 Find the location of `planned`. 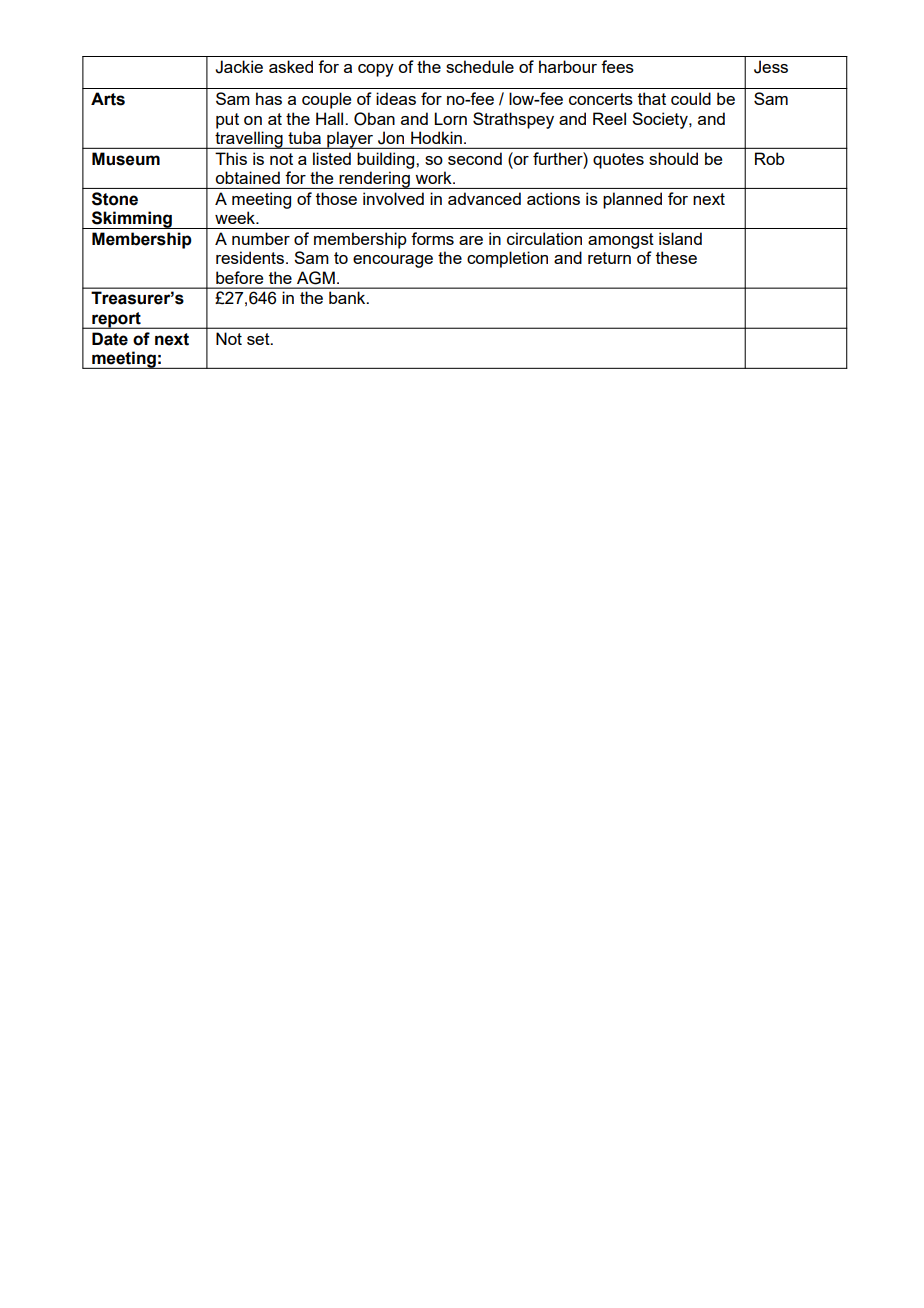

planned is located at coordinates (632, 200).
